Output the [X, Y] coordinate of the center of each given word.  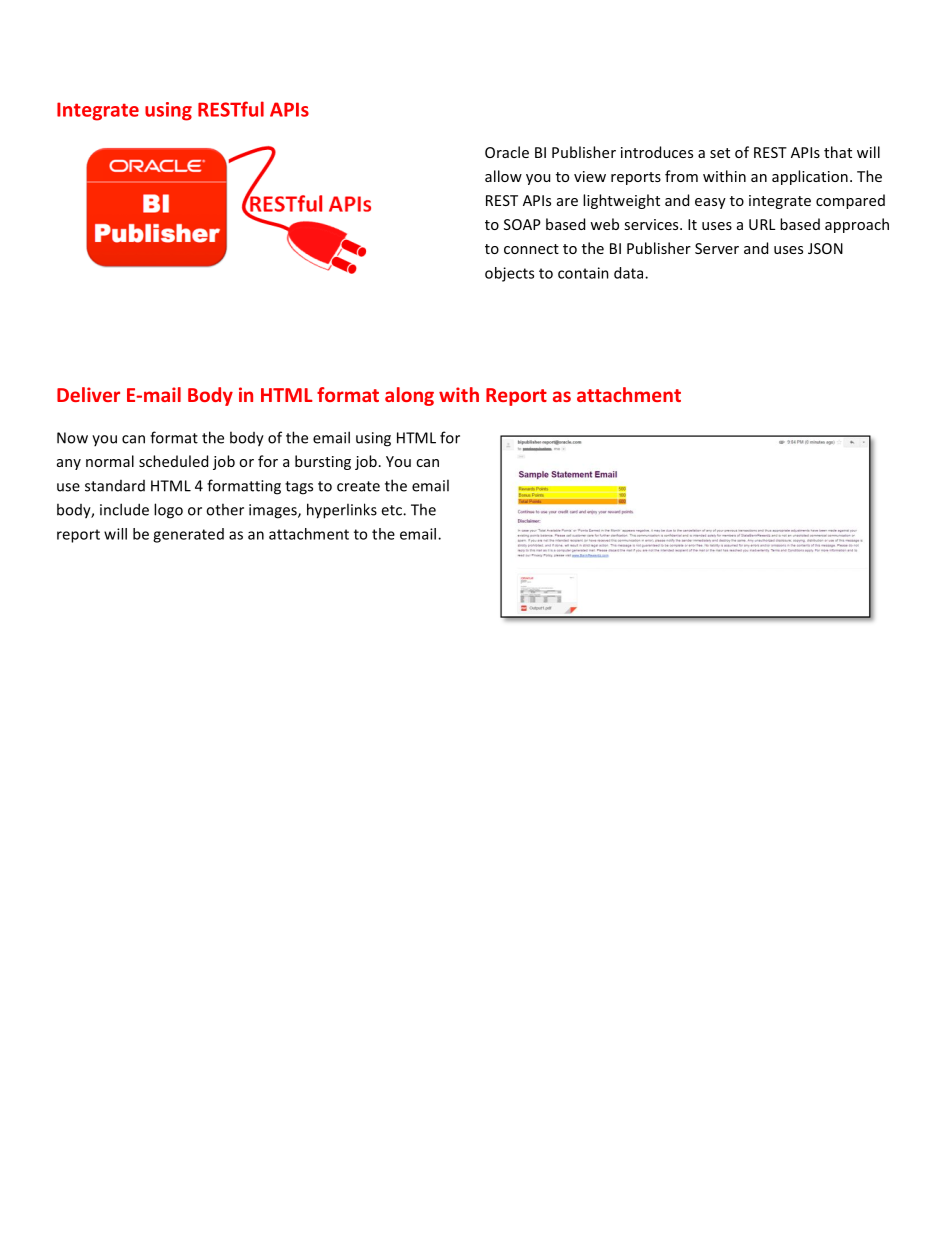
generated [188, 535]
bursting [323, 462]
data [630, 273]
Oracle [507, 152]
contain [583, 273]
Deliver [88, 394]
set [720, 153]
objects [509, 274]
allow [503, 176]
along [409, 396]
